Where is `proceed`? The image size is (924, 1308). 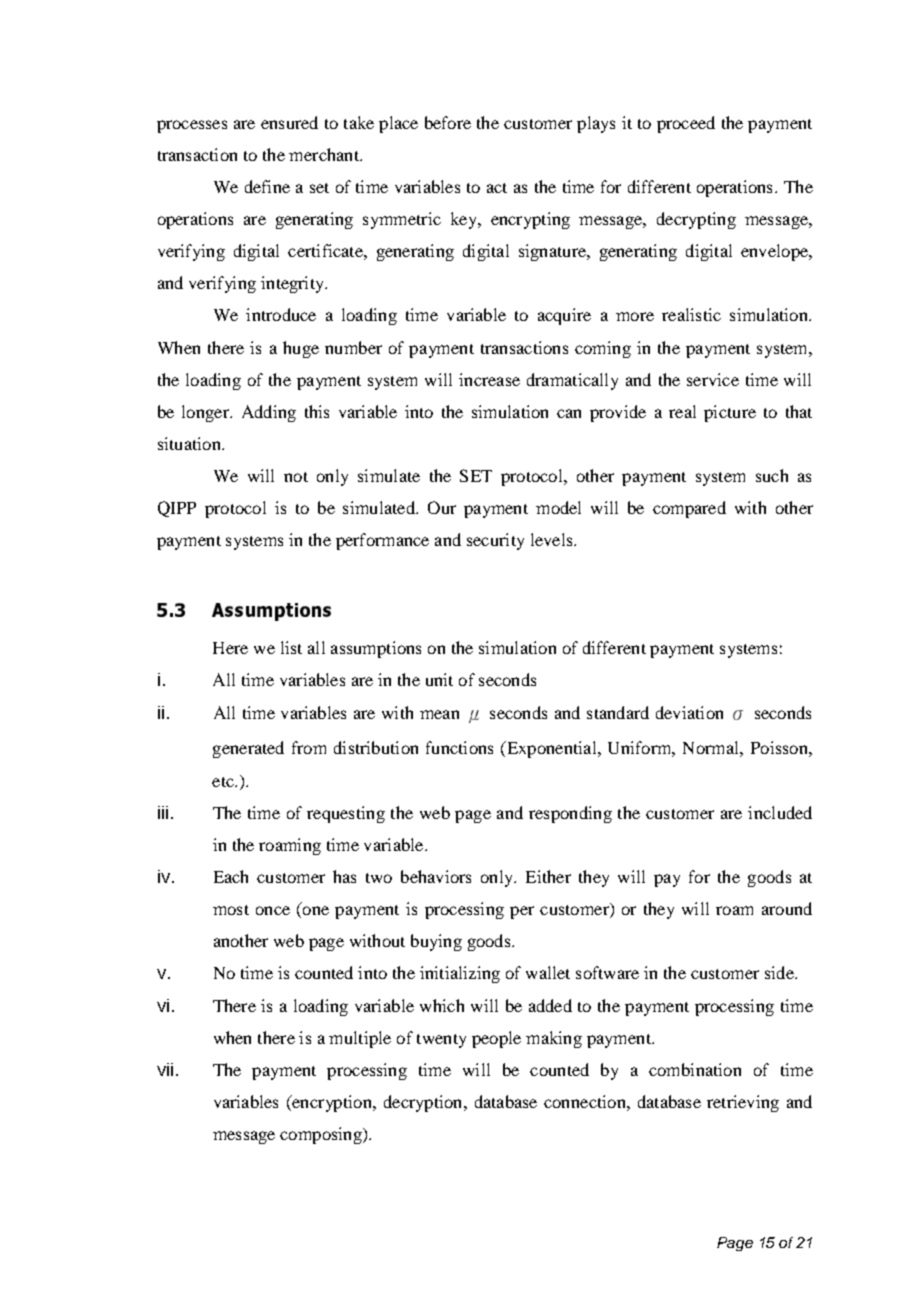 proceed is located at coordinates (686, 124).
